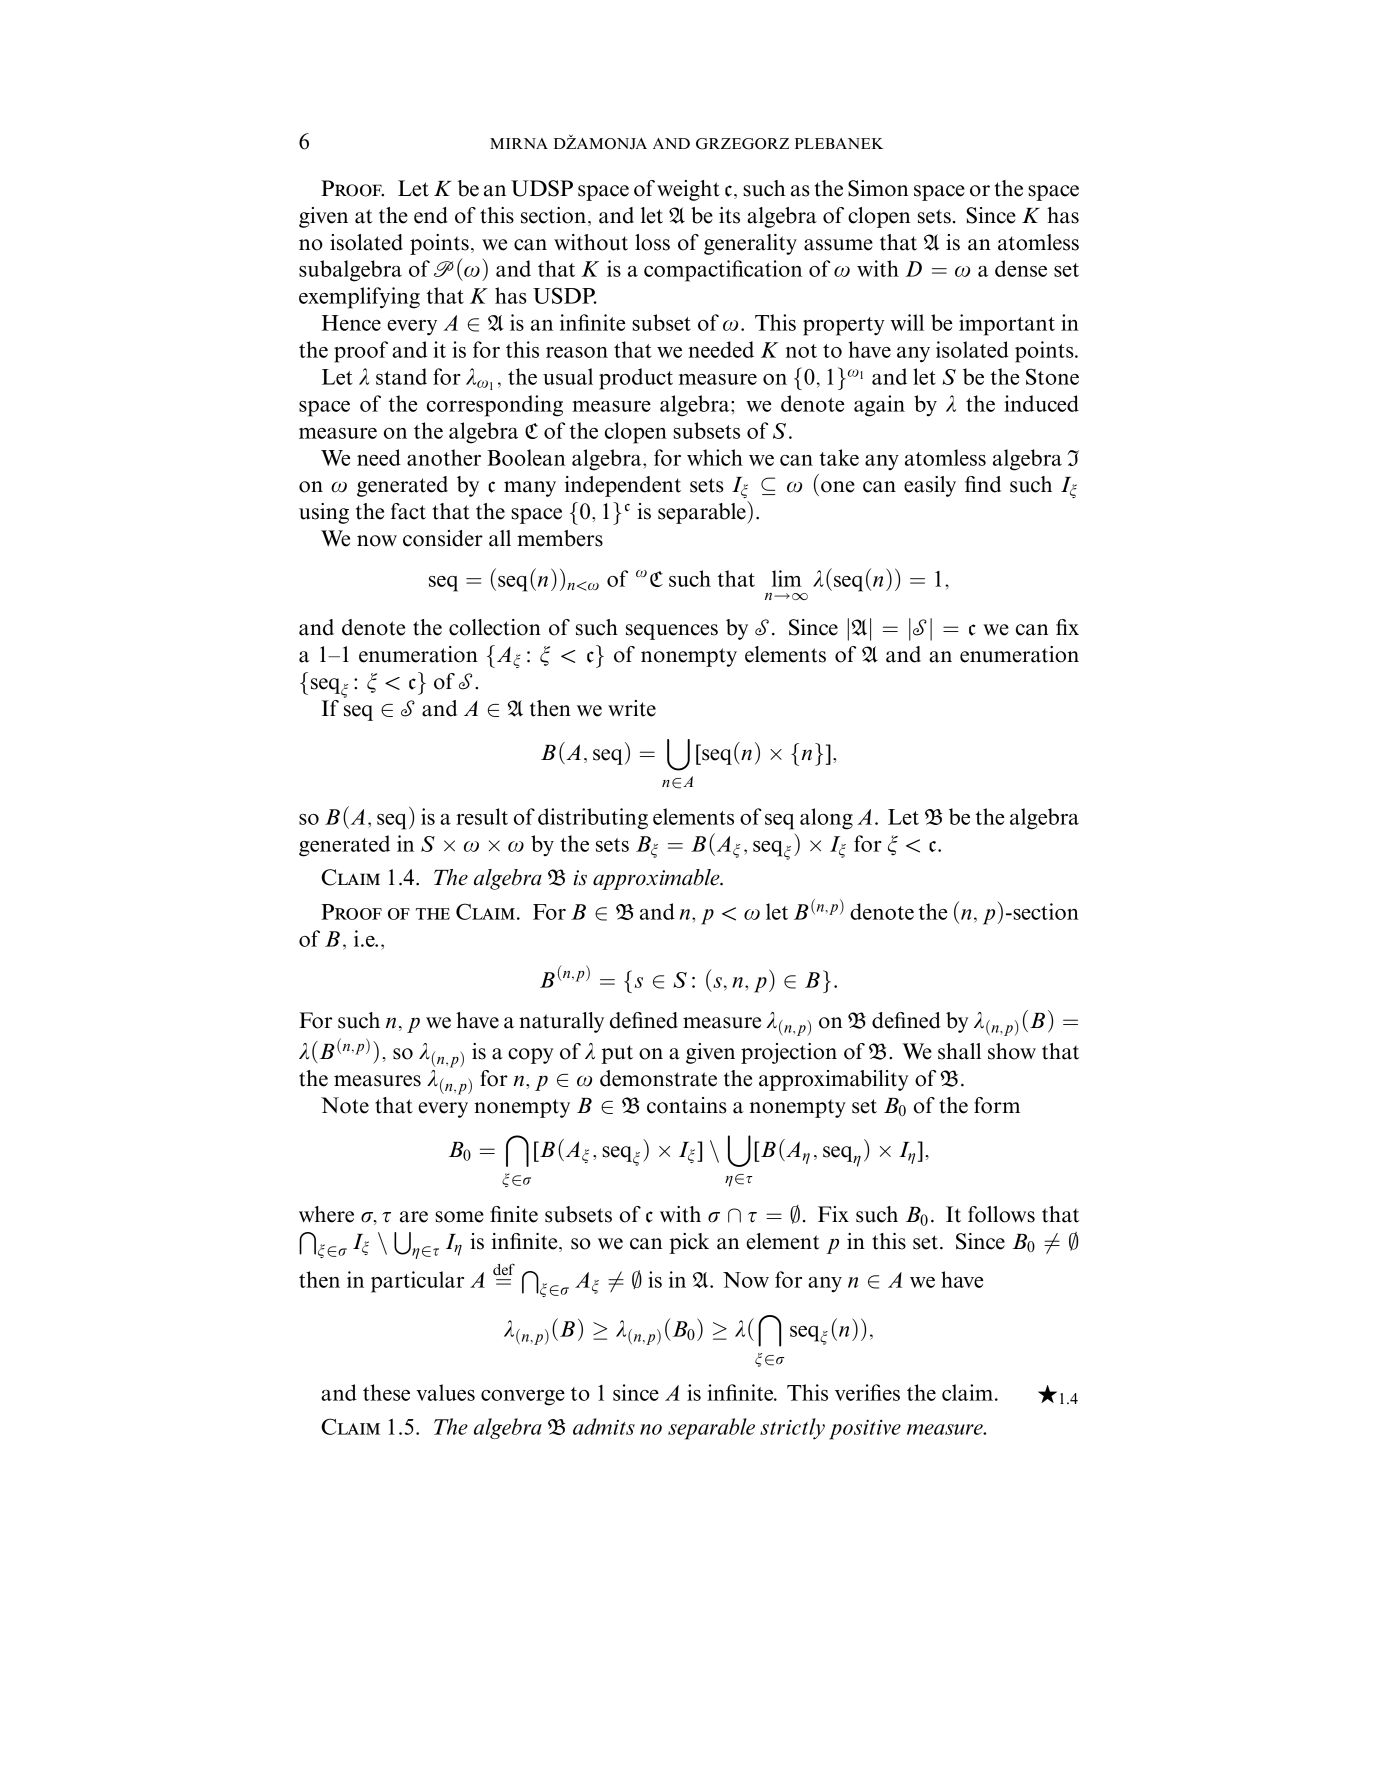  Describe the element at coordinates (386, 1392) in the screenshot. I see `these` at that location.
